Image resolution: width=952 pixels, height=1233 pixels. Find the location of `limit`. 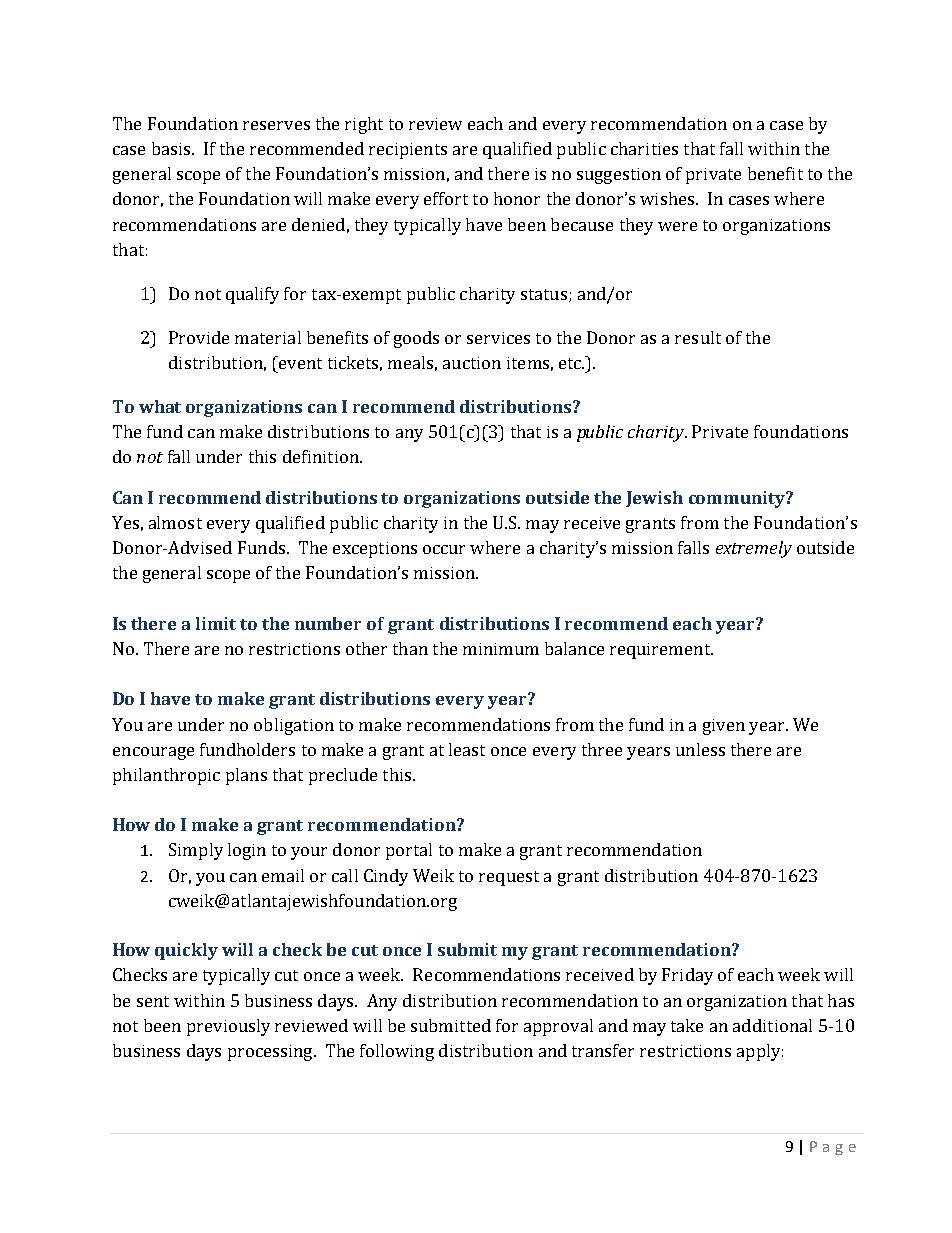

limit is located at coordinates (216, 623).
